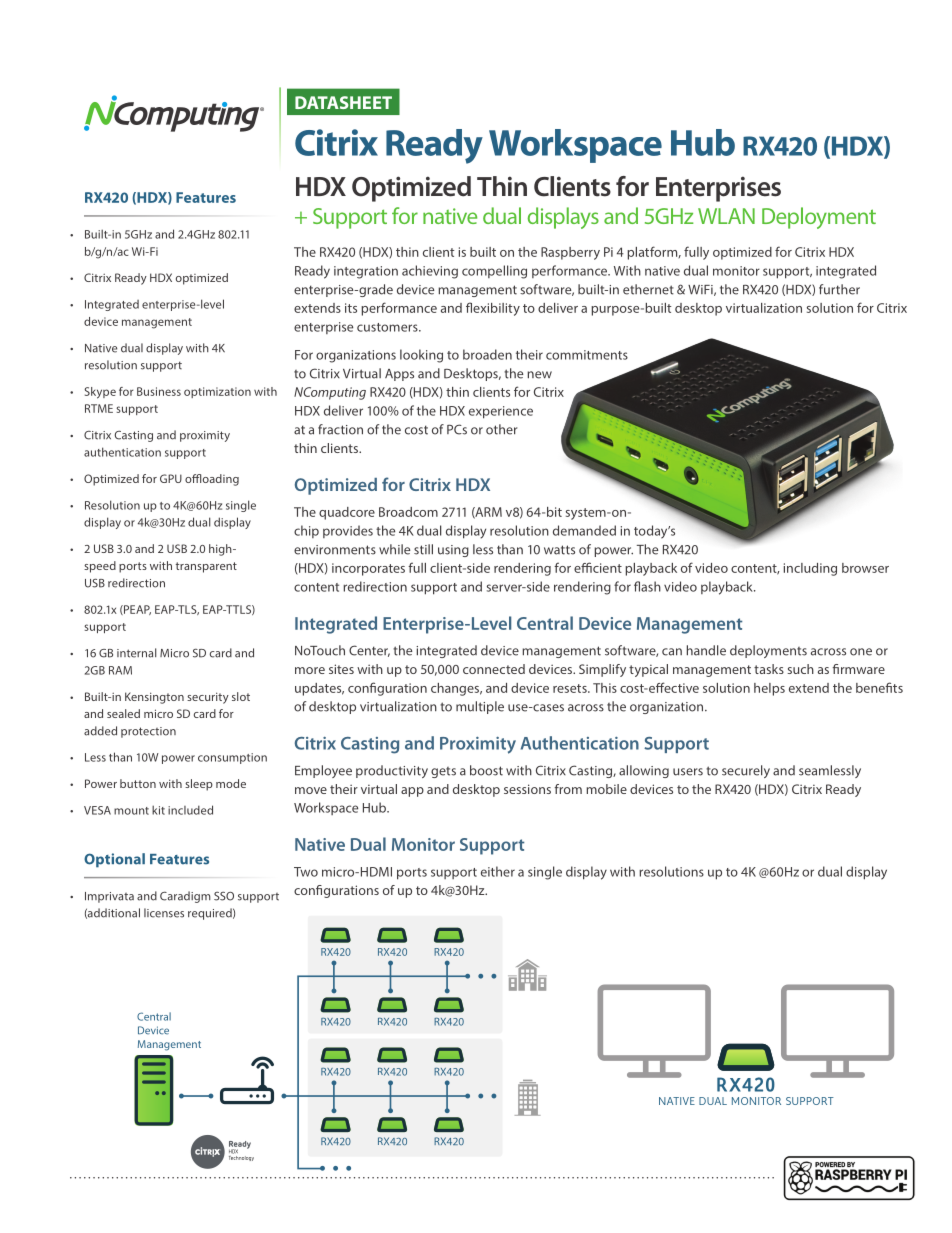 This page has height=1233, width=952. I want to click on Broadcom, so click(408, 512).
